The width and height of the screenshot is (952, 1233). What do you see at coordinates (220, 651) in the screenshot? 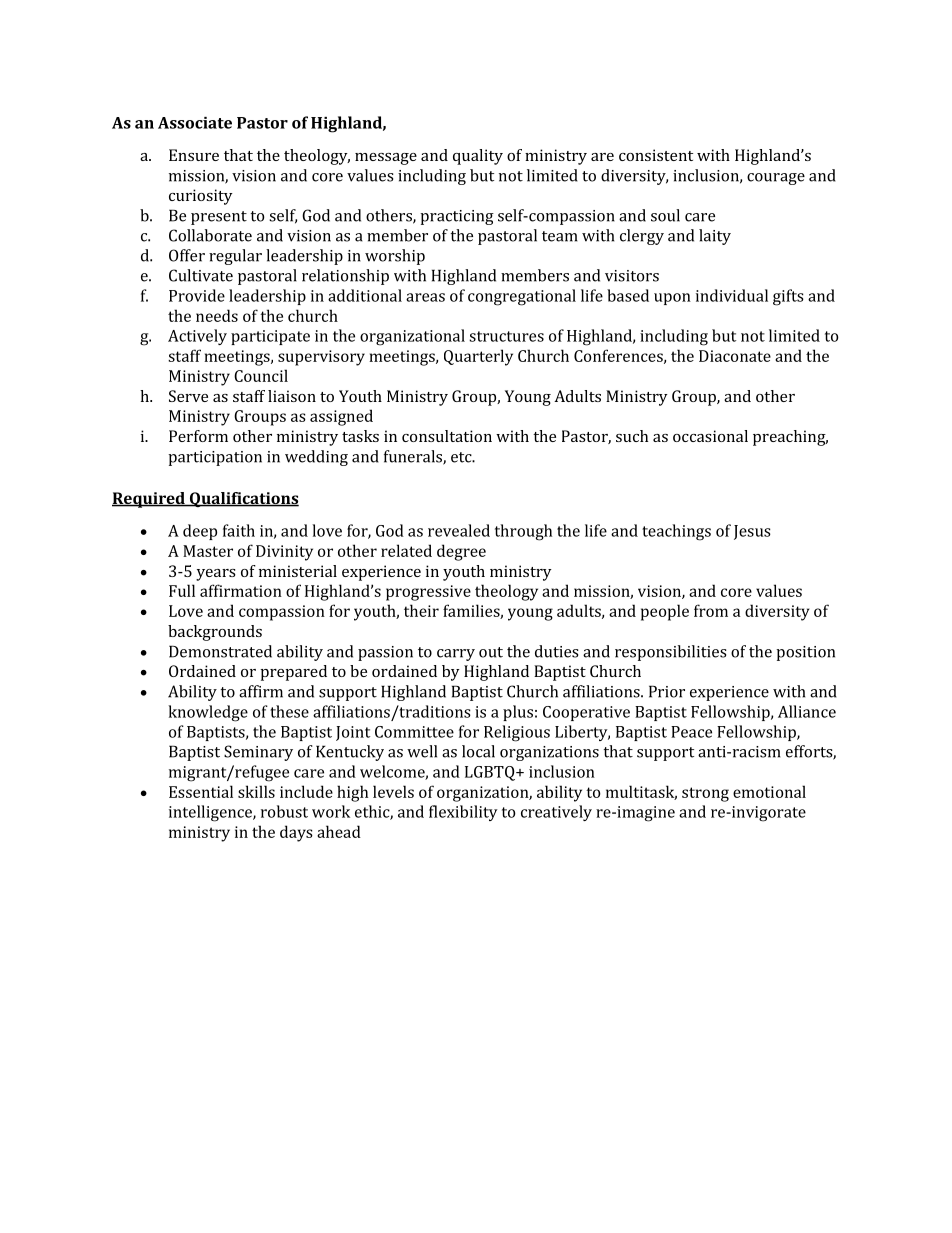
I see `Demonstrated` at bounding box center [220, 651].
